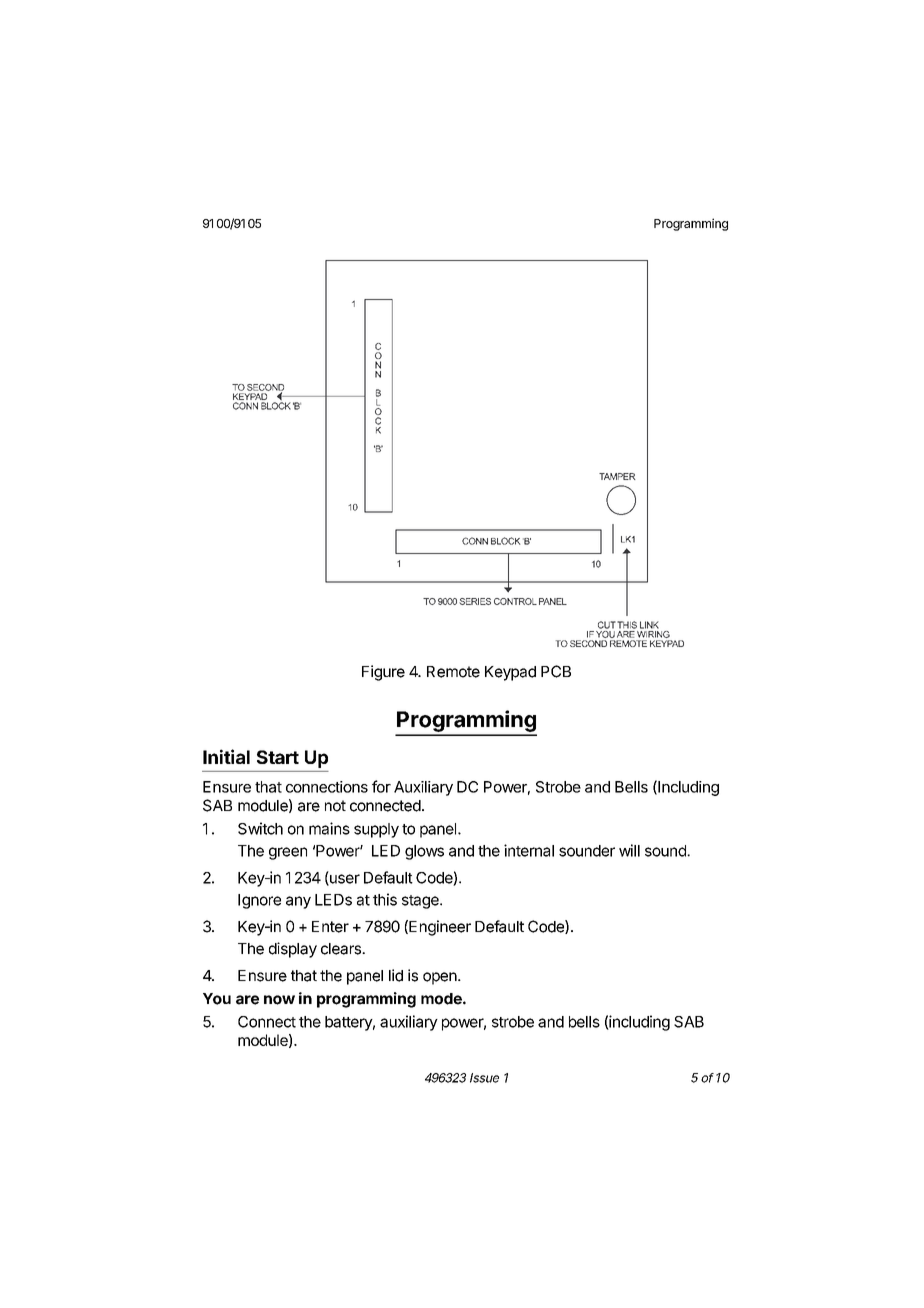  Describe the element at coordinates (381, 786) in the document. I see `for` at that location.
